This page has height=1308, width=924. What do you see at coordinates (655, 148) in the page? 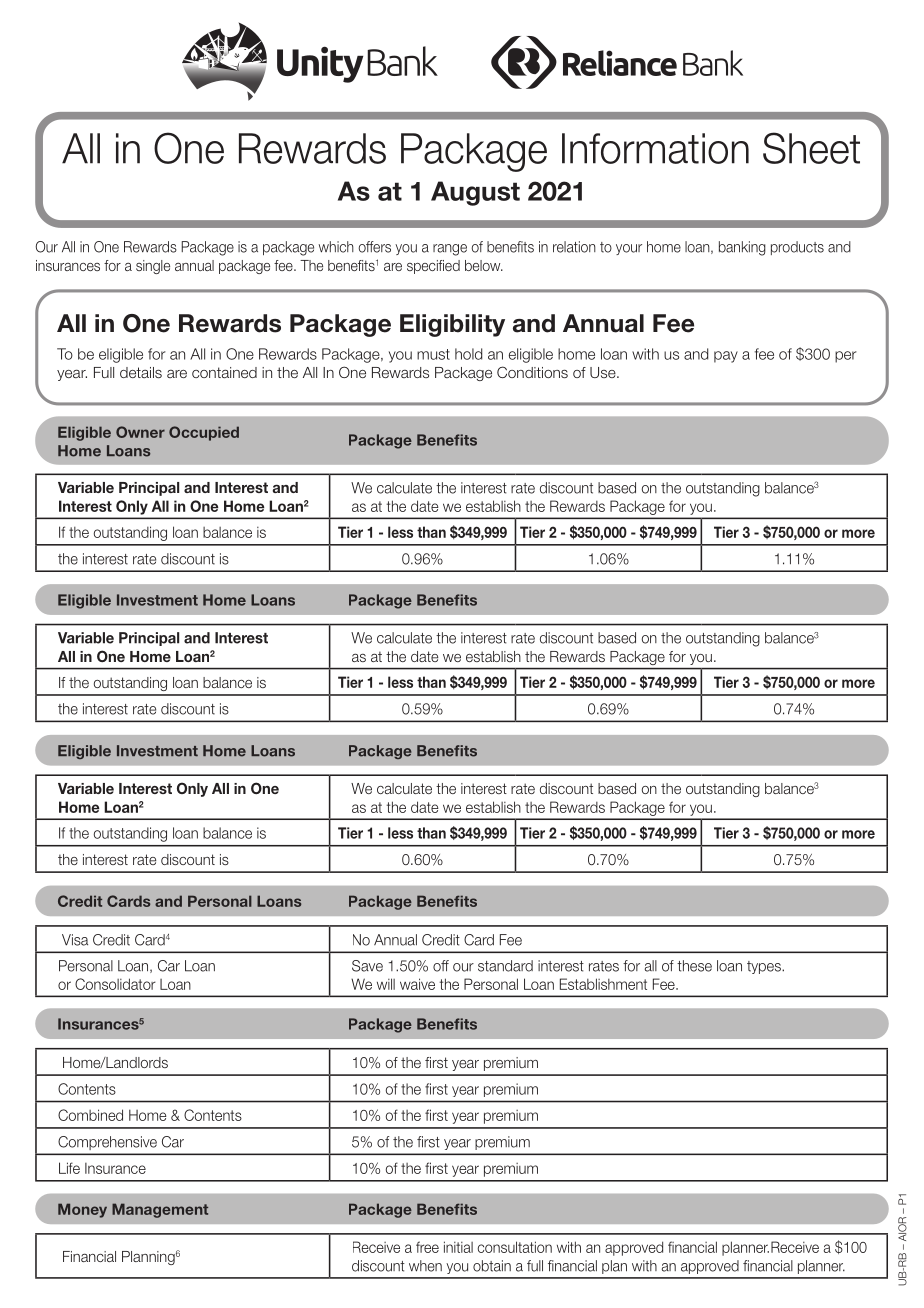
I see `Information` at bounding box center [655, 148].
